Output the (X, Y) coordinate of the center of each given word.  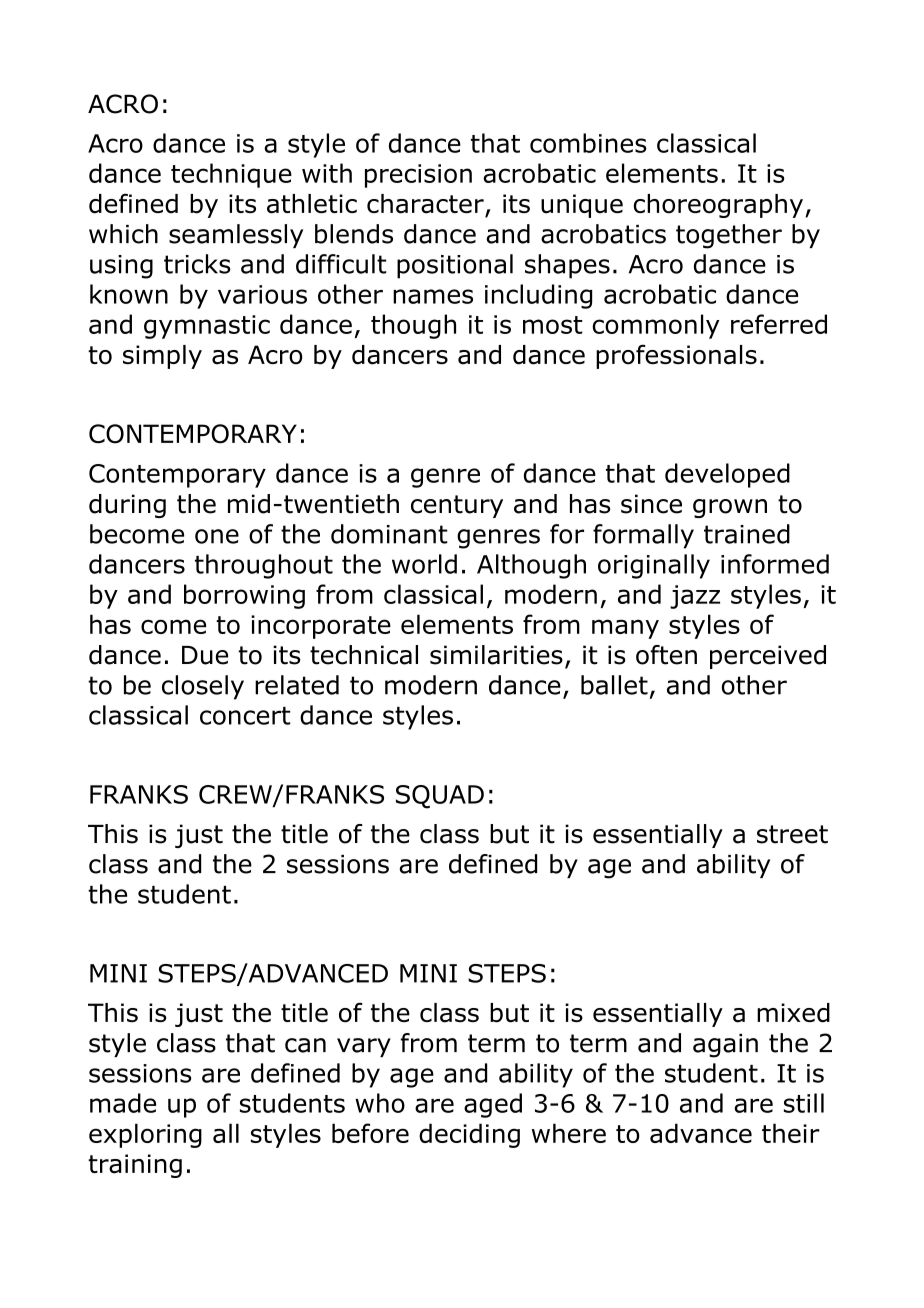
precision (418, 176)
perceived (768, 657)
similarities (496, 655)
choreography (720, 206)
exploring (145, 1135)
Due (205, 655)
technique (231, 175)
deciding (469, 1135)
